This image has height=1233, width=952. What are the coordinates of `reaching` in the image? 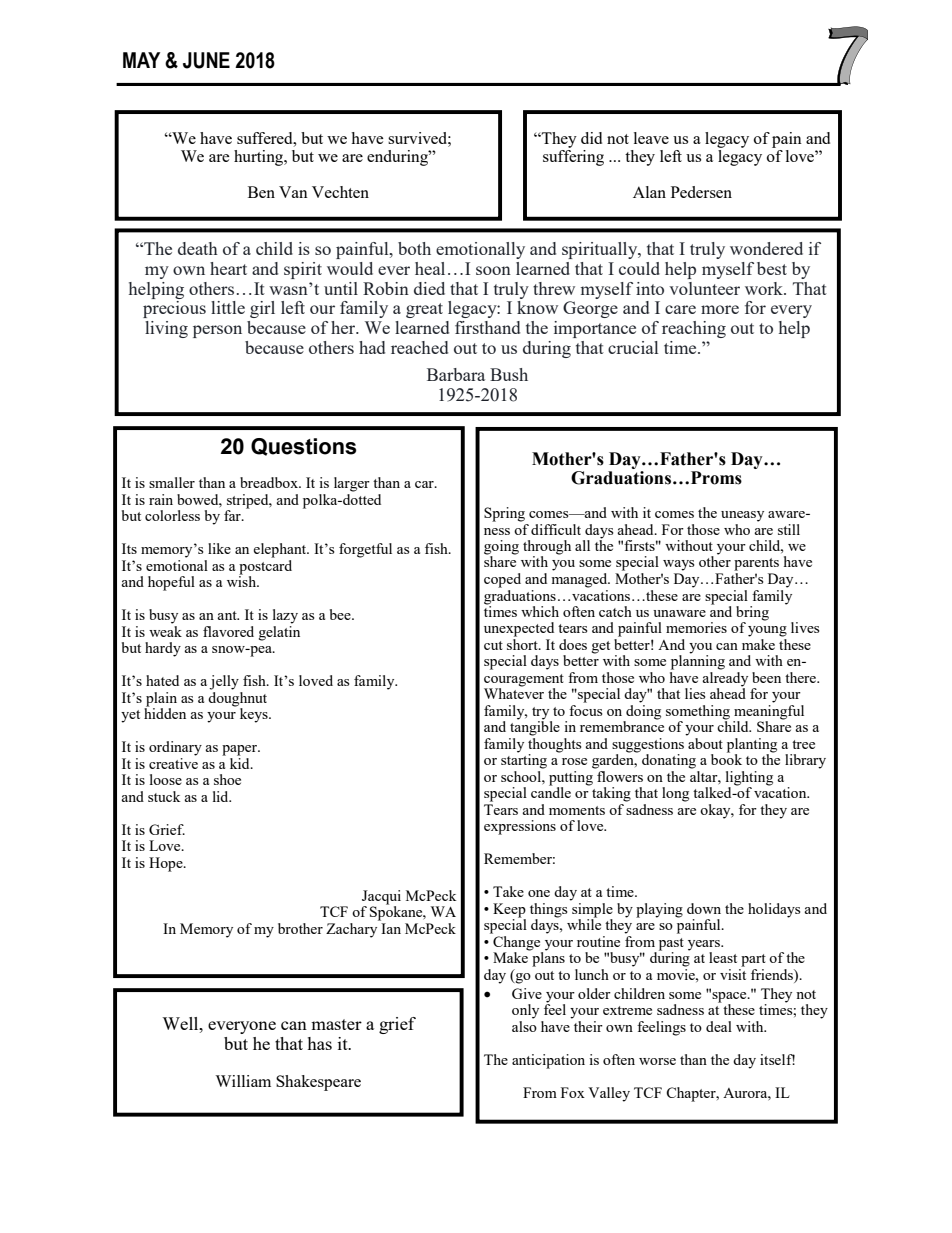 It's located at (694, 329).
